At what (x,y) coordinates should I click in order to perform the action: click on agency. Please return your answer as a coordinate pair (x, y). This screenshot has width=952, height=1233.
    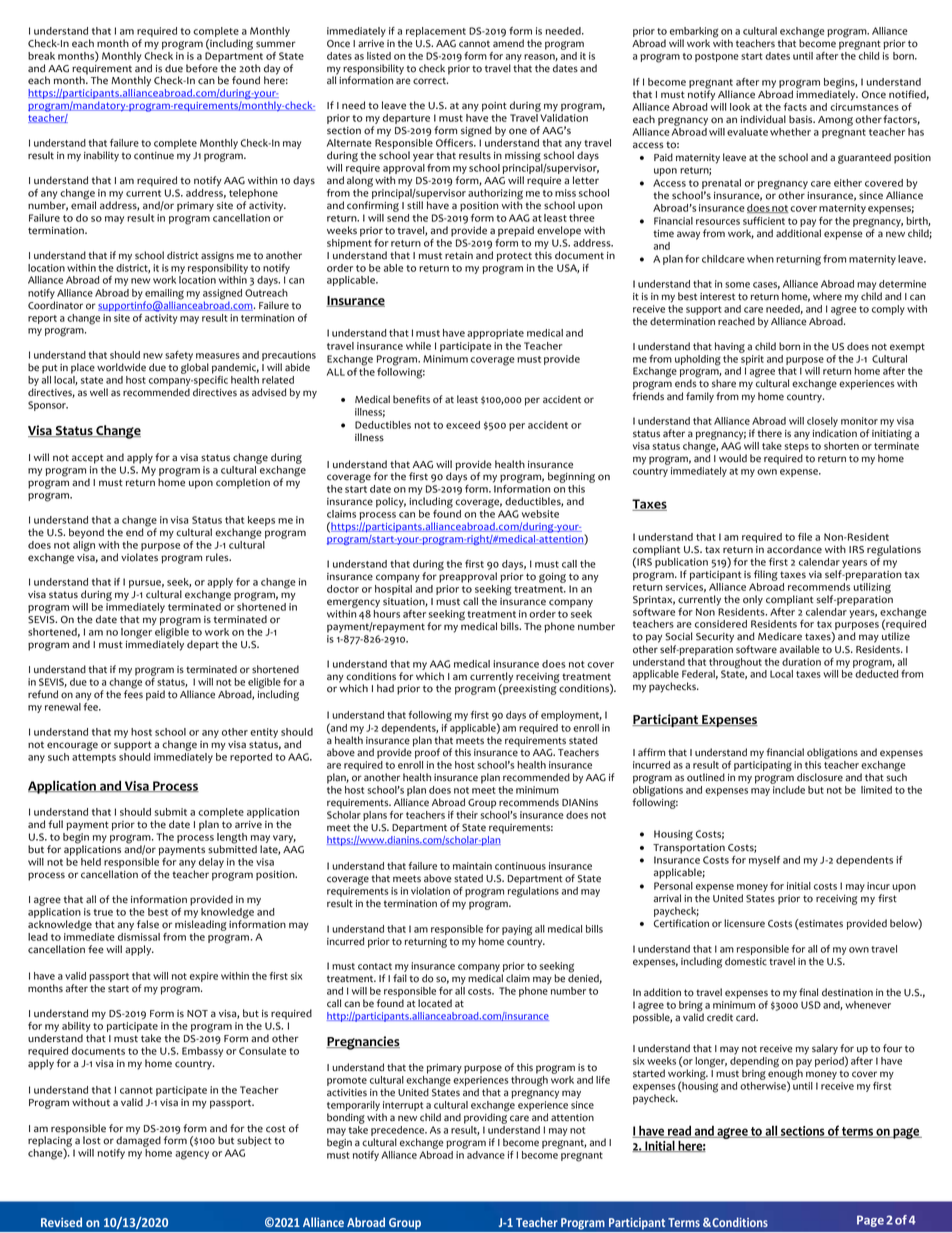
    Looking at the image, I should click on (192, 1155).
